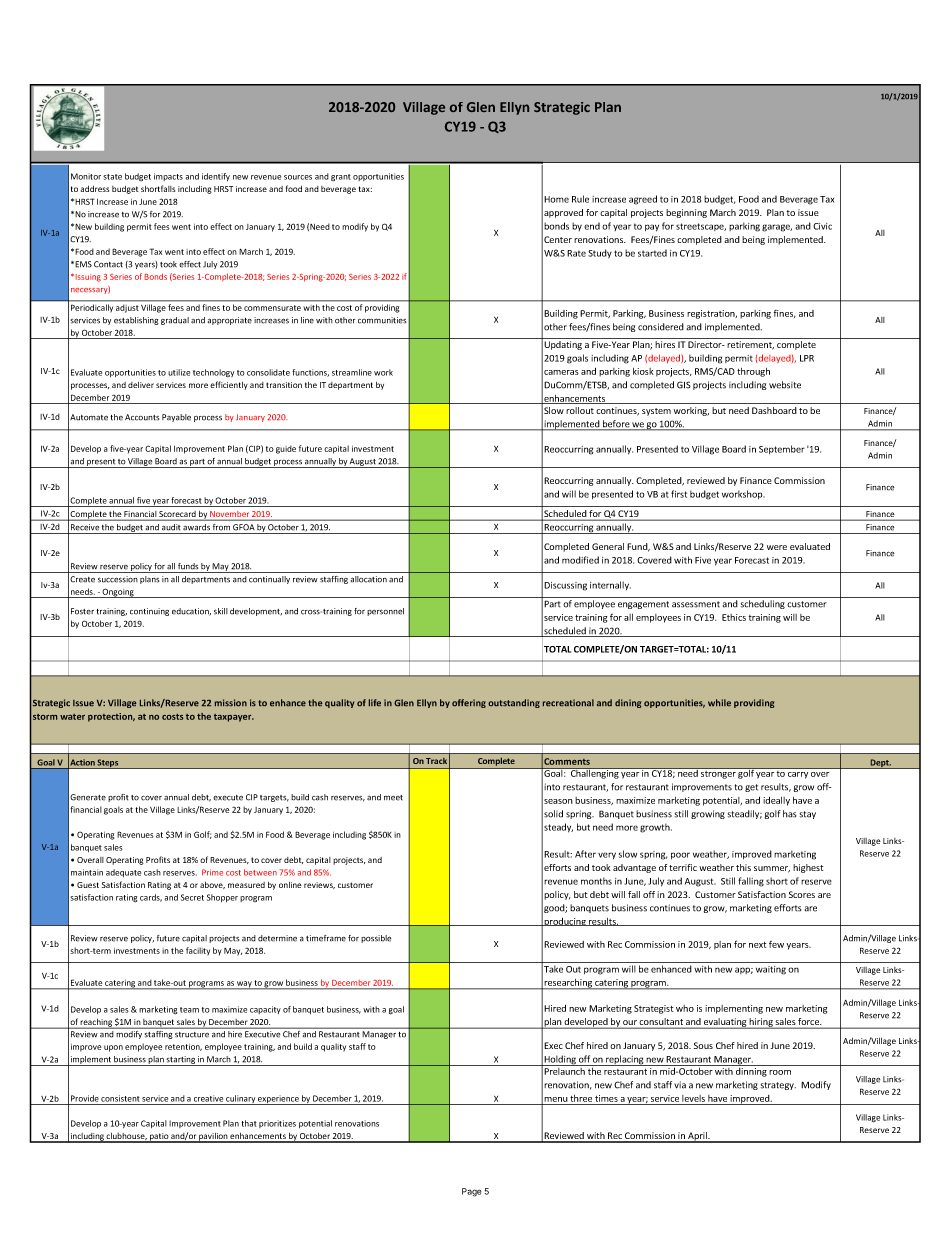  What do you see at coordinates (719, 702) in the page?
I see `while` at bounding box center [719, 702].
